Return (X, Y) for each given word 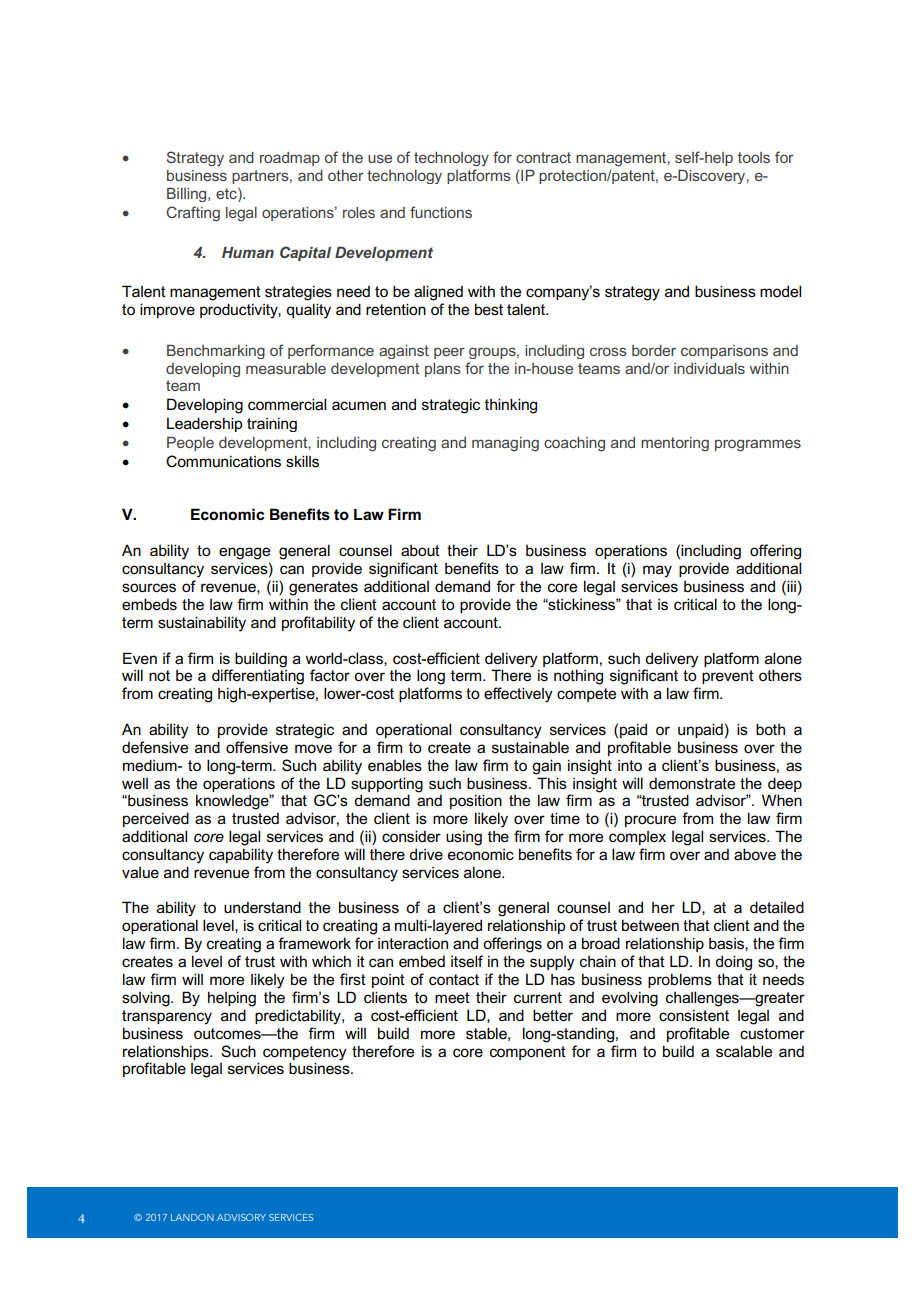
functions (441, 212)
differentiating (258, 676)
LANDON (192, 1217)
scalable (744, 1051)
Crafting (193, 214)
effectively (518, 695)
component (528, 1053)
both (770, 729)
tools (754, 157)
